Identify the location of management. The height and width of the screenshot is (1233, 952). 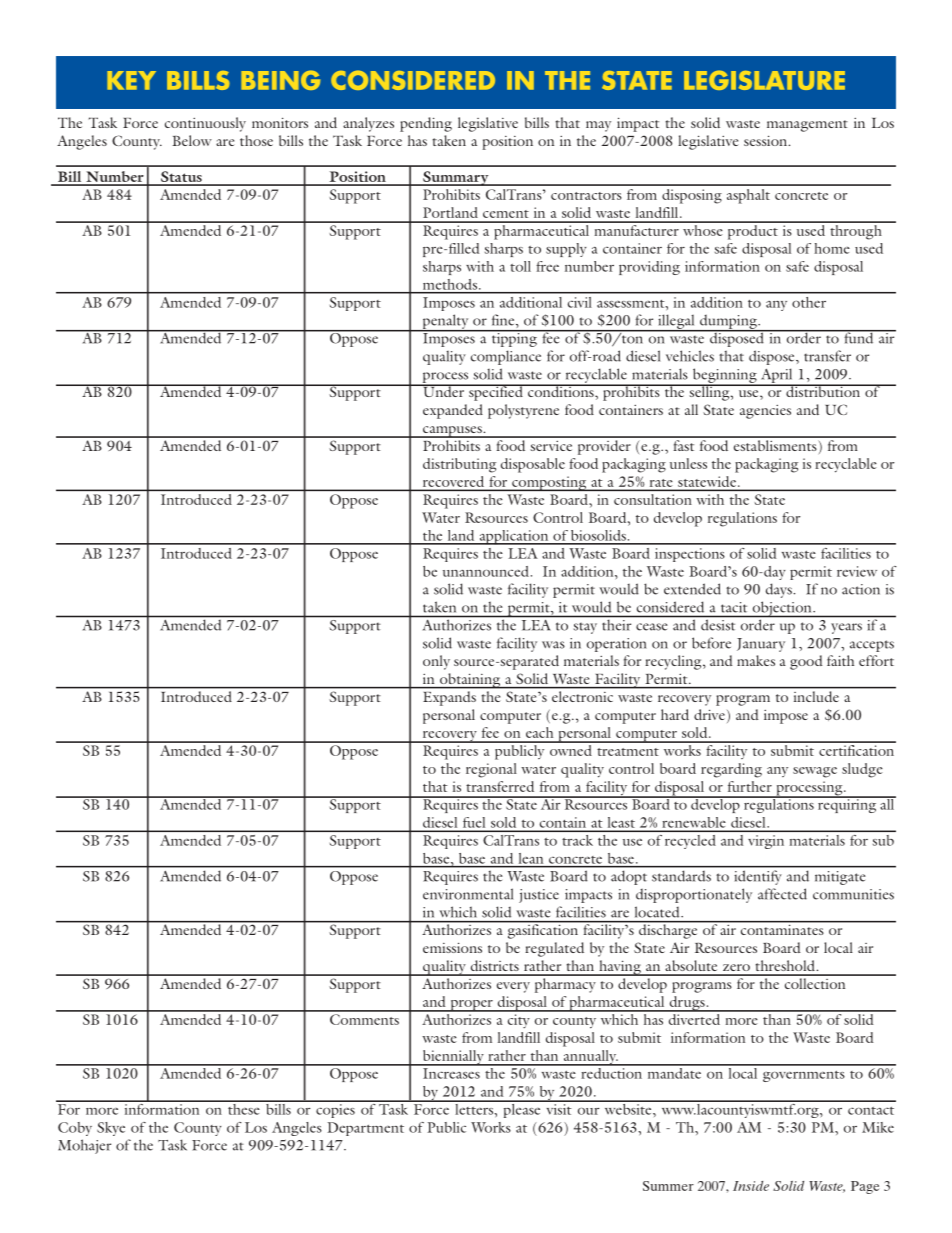
(807, 126).
